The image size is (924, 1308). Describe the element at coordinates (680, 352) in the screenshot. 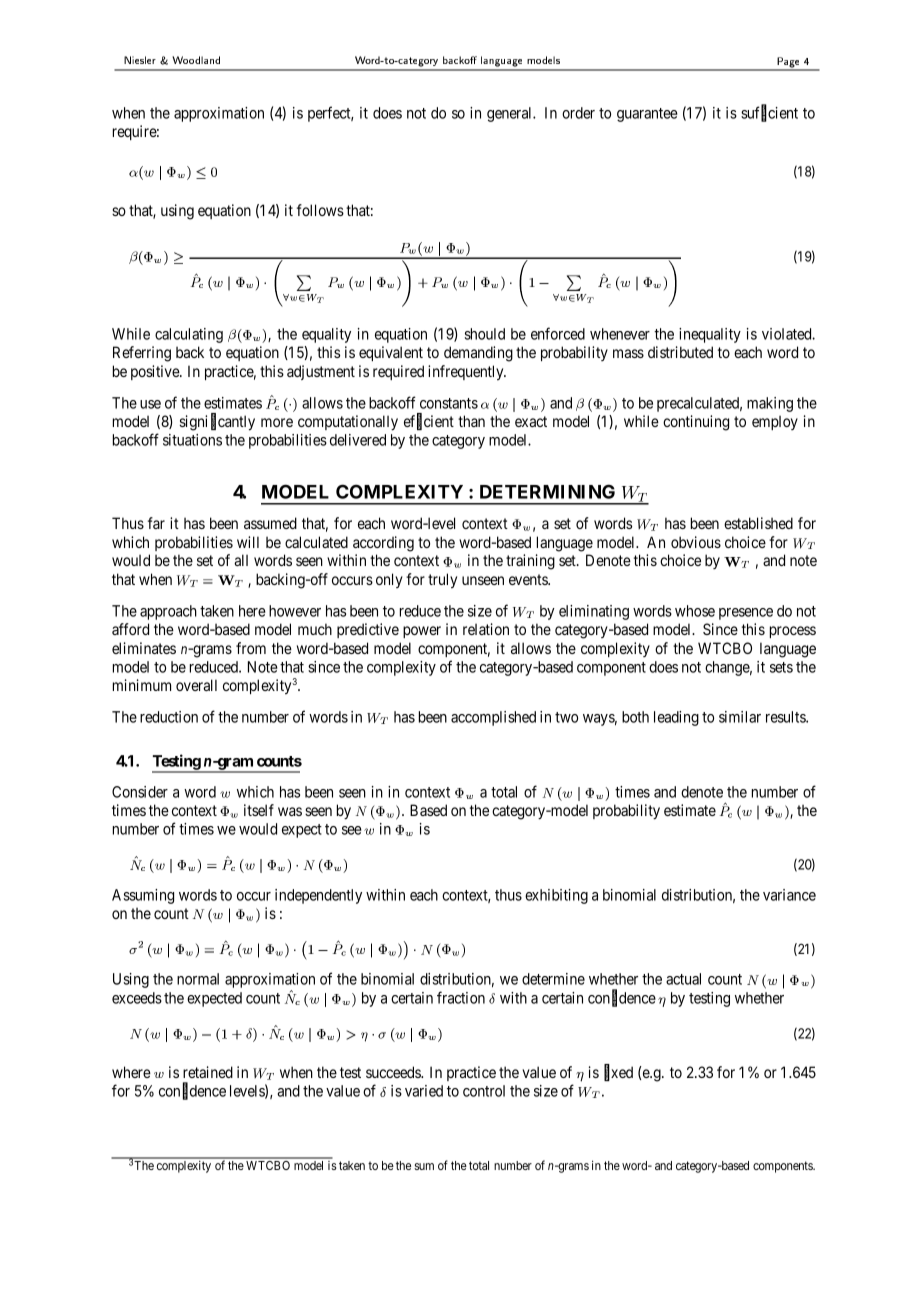

I see `distributed` at that location.
